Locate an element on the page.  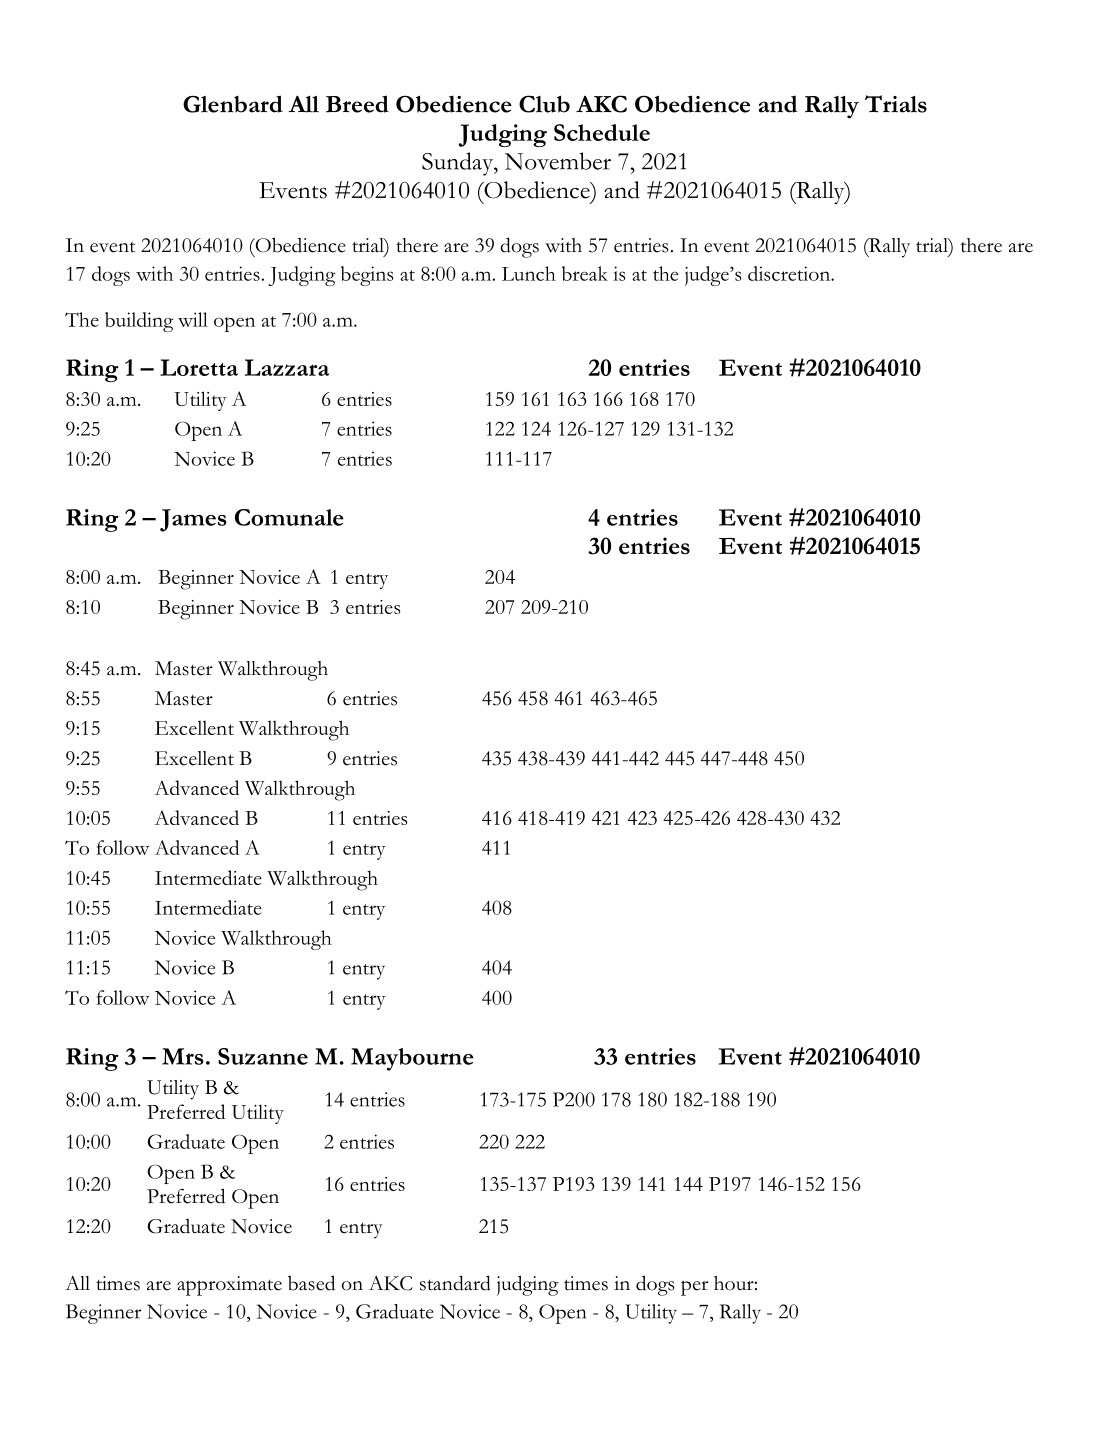
approximate is located at coordinates (229, 1286).
